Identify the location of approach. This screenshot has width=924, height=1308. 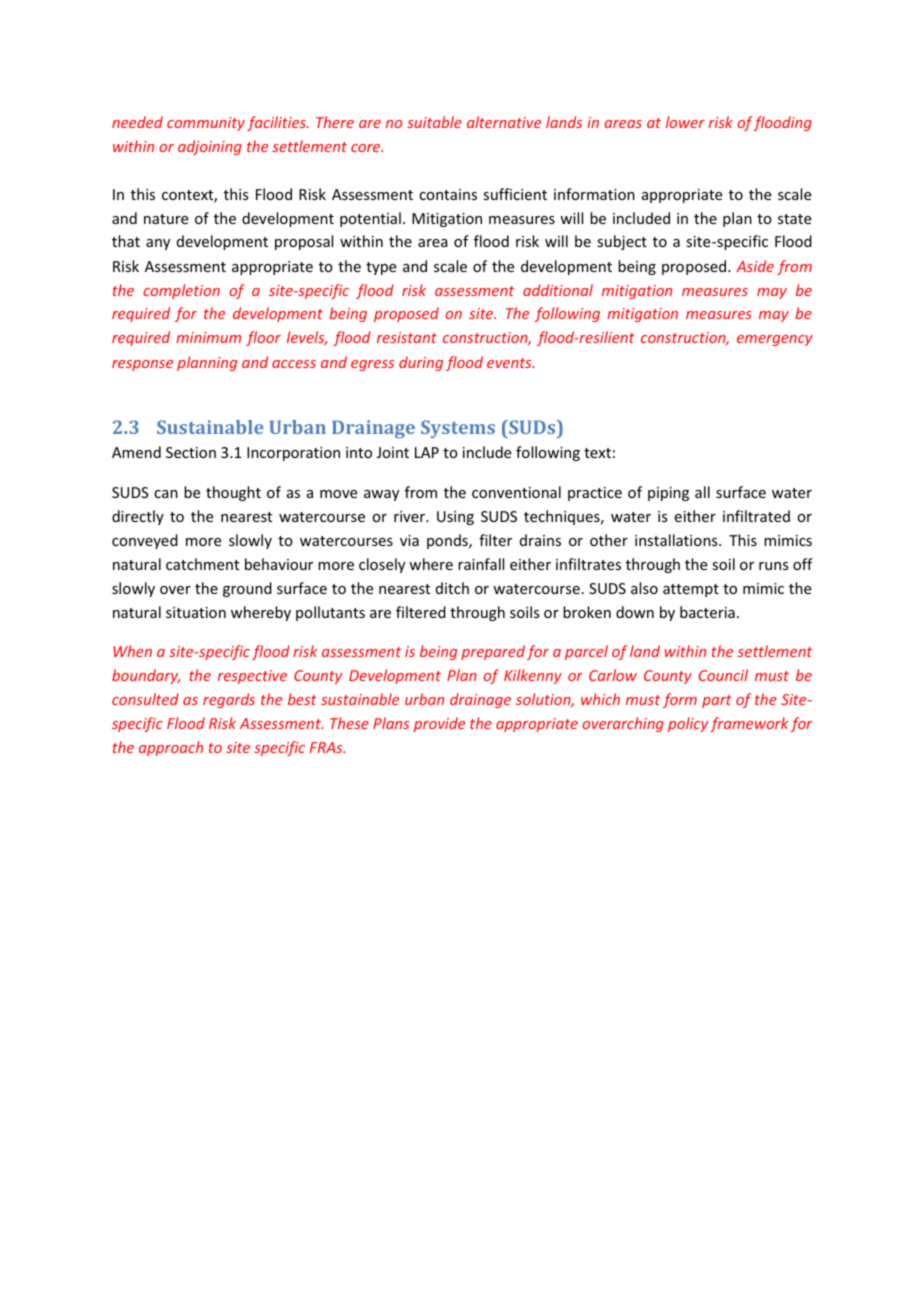
(171, 748).
